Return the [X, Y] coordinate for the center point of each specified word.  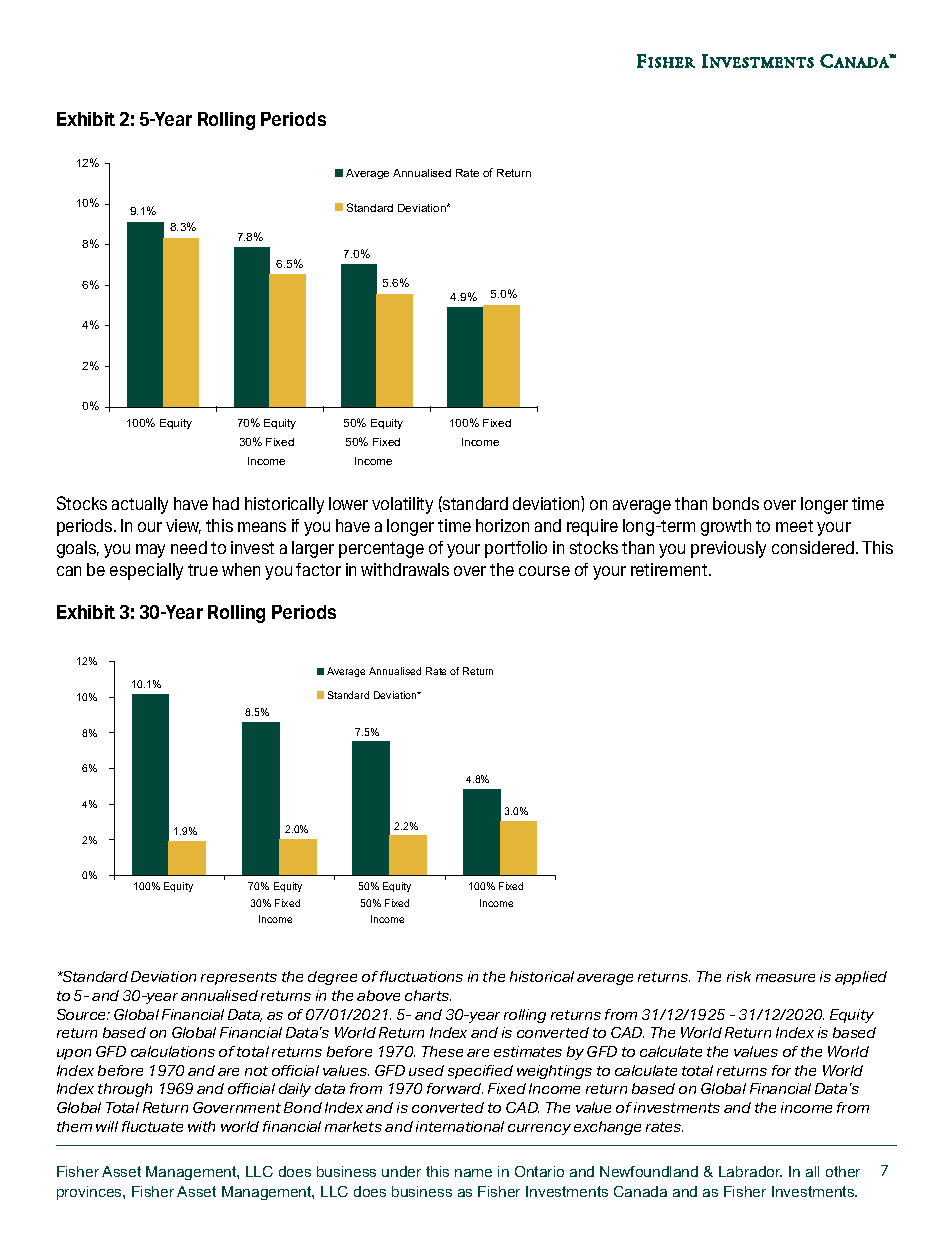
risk [739, 976]
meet [794, 526]
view [183, 526]
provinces [90, 1193]
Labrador [750, 1171]
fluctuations [421, 976]
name [473, 1173]
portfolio [516, 549]
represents [239, 978]
